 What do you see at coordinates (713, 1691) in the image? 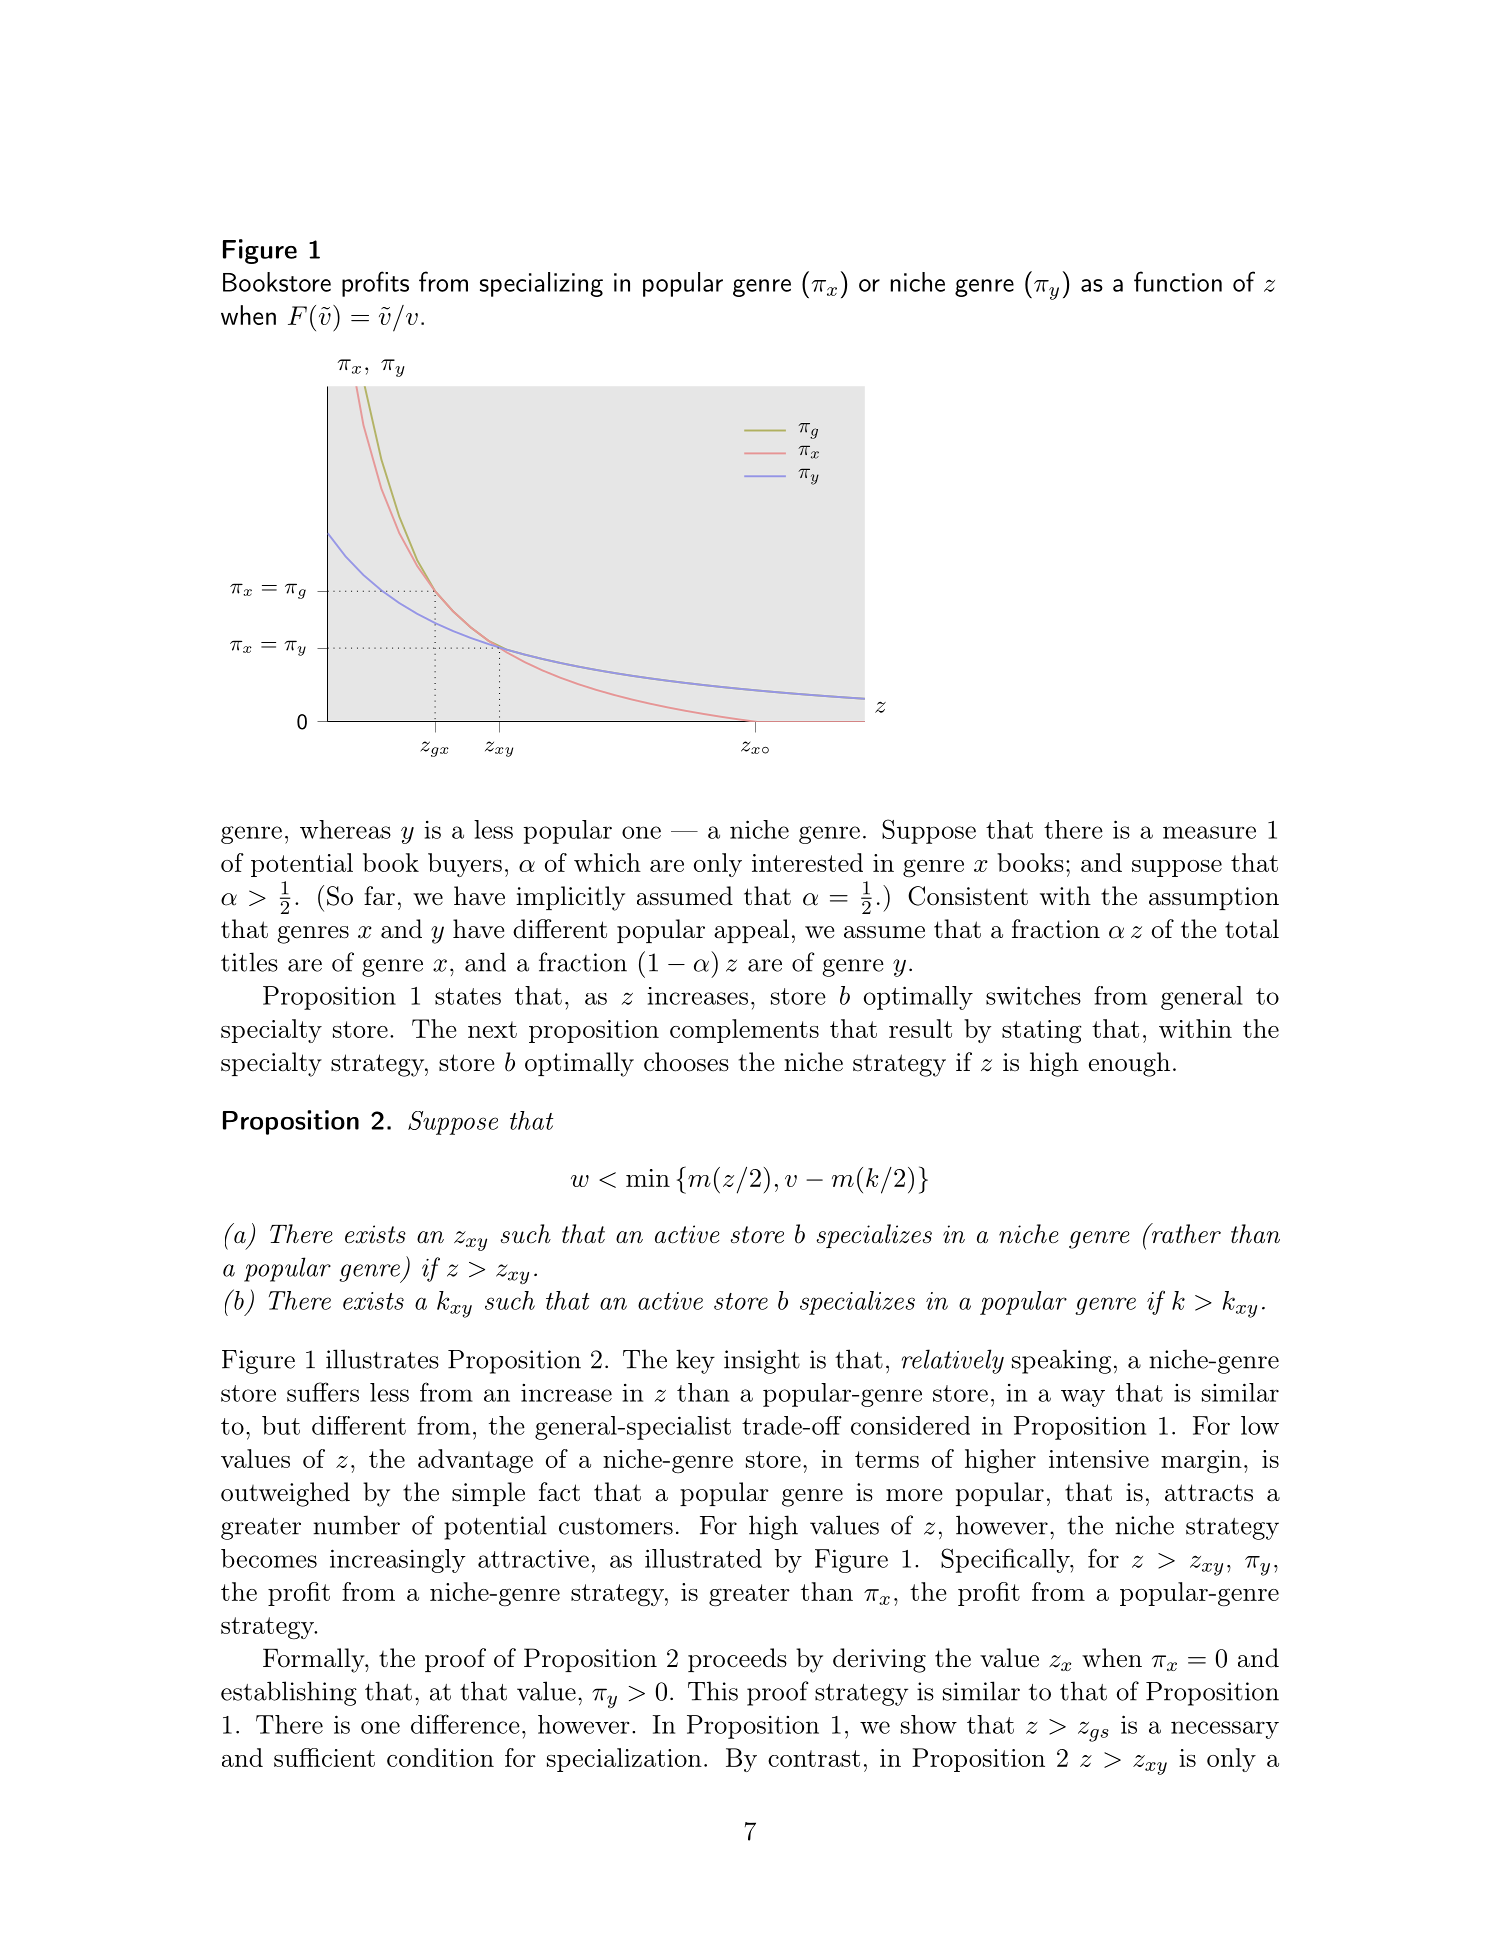
I see `This` at bounding box center [713, 1691].
